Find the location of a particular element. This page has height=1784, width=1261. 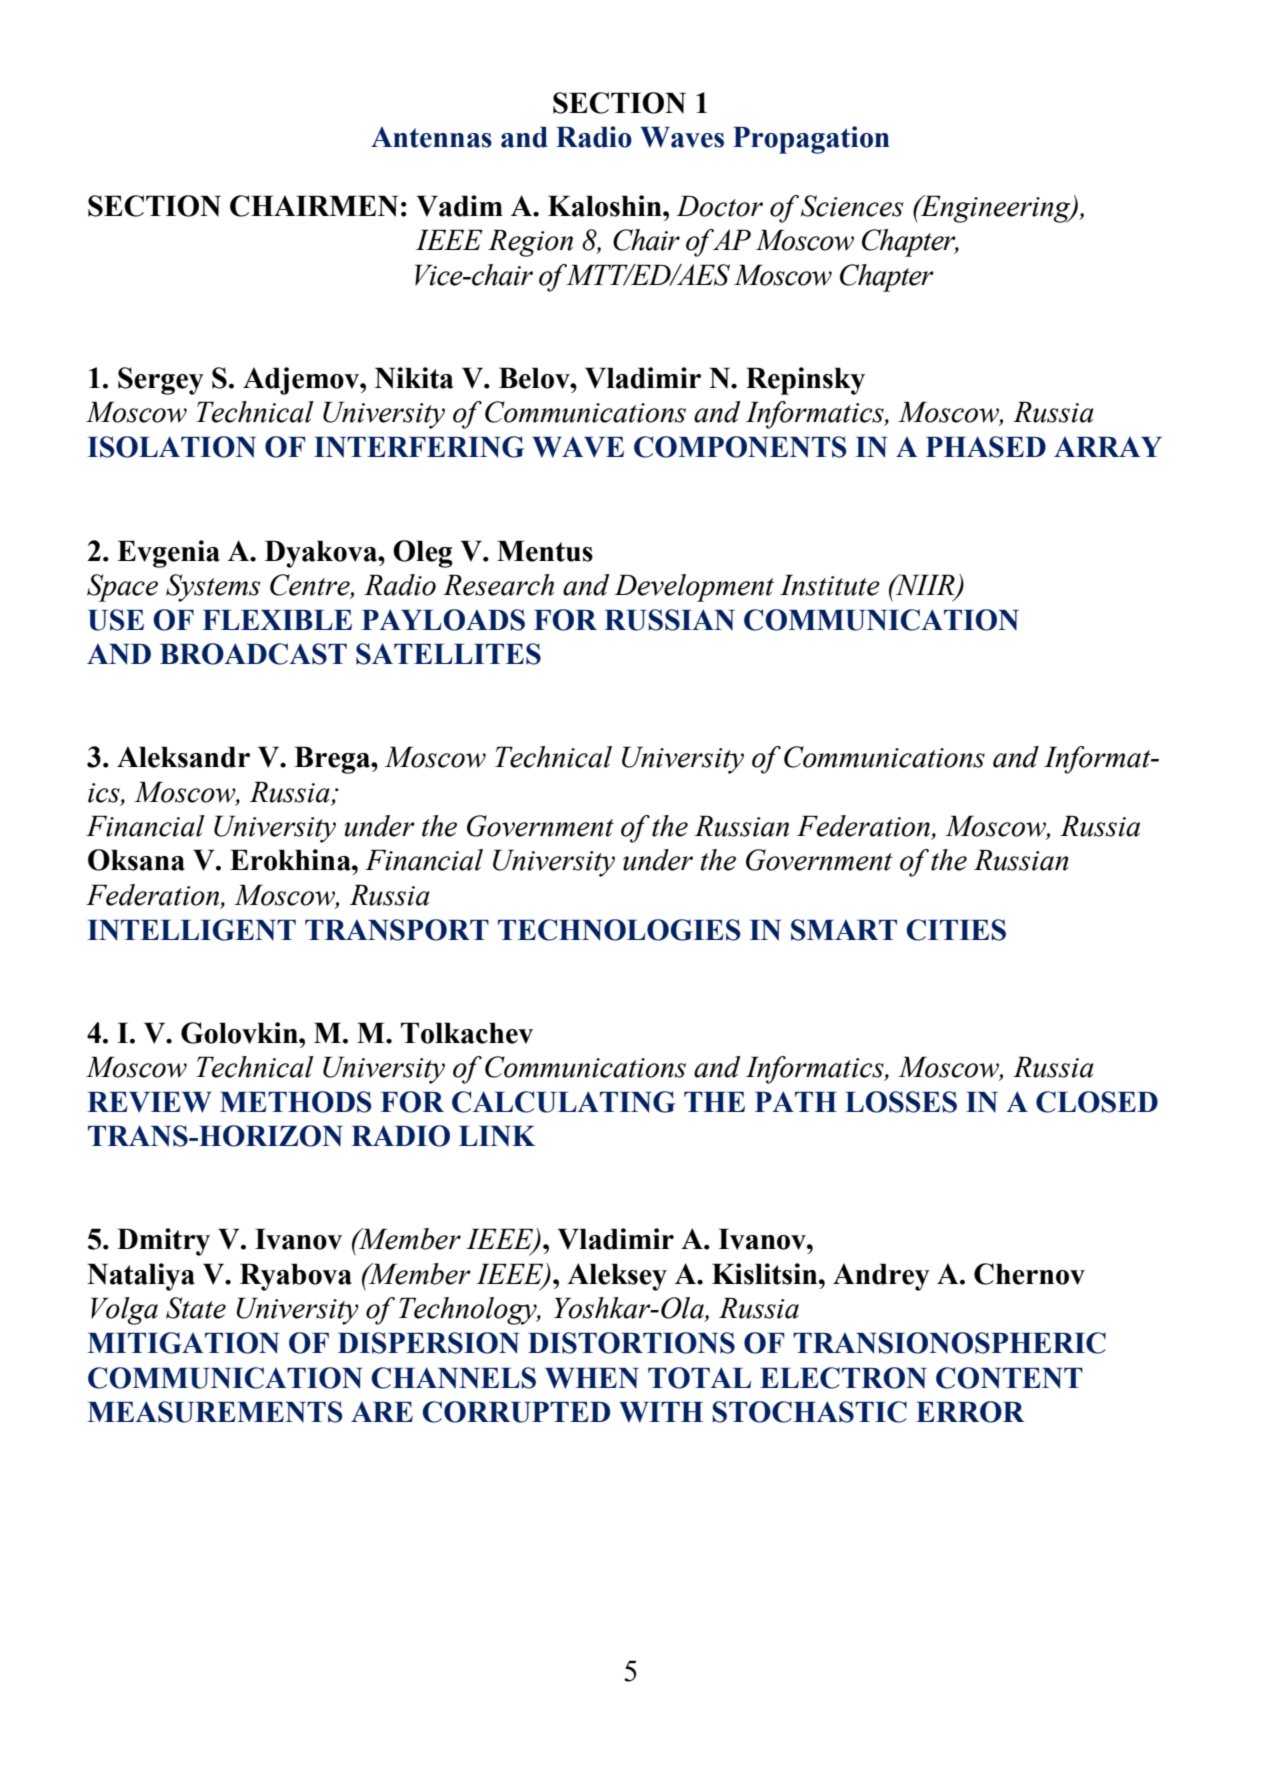

WHEN is located at coordinates (592, 1378).
